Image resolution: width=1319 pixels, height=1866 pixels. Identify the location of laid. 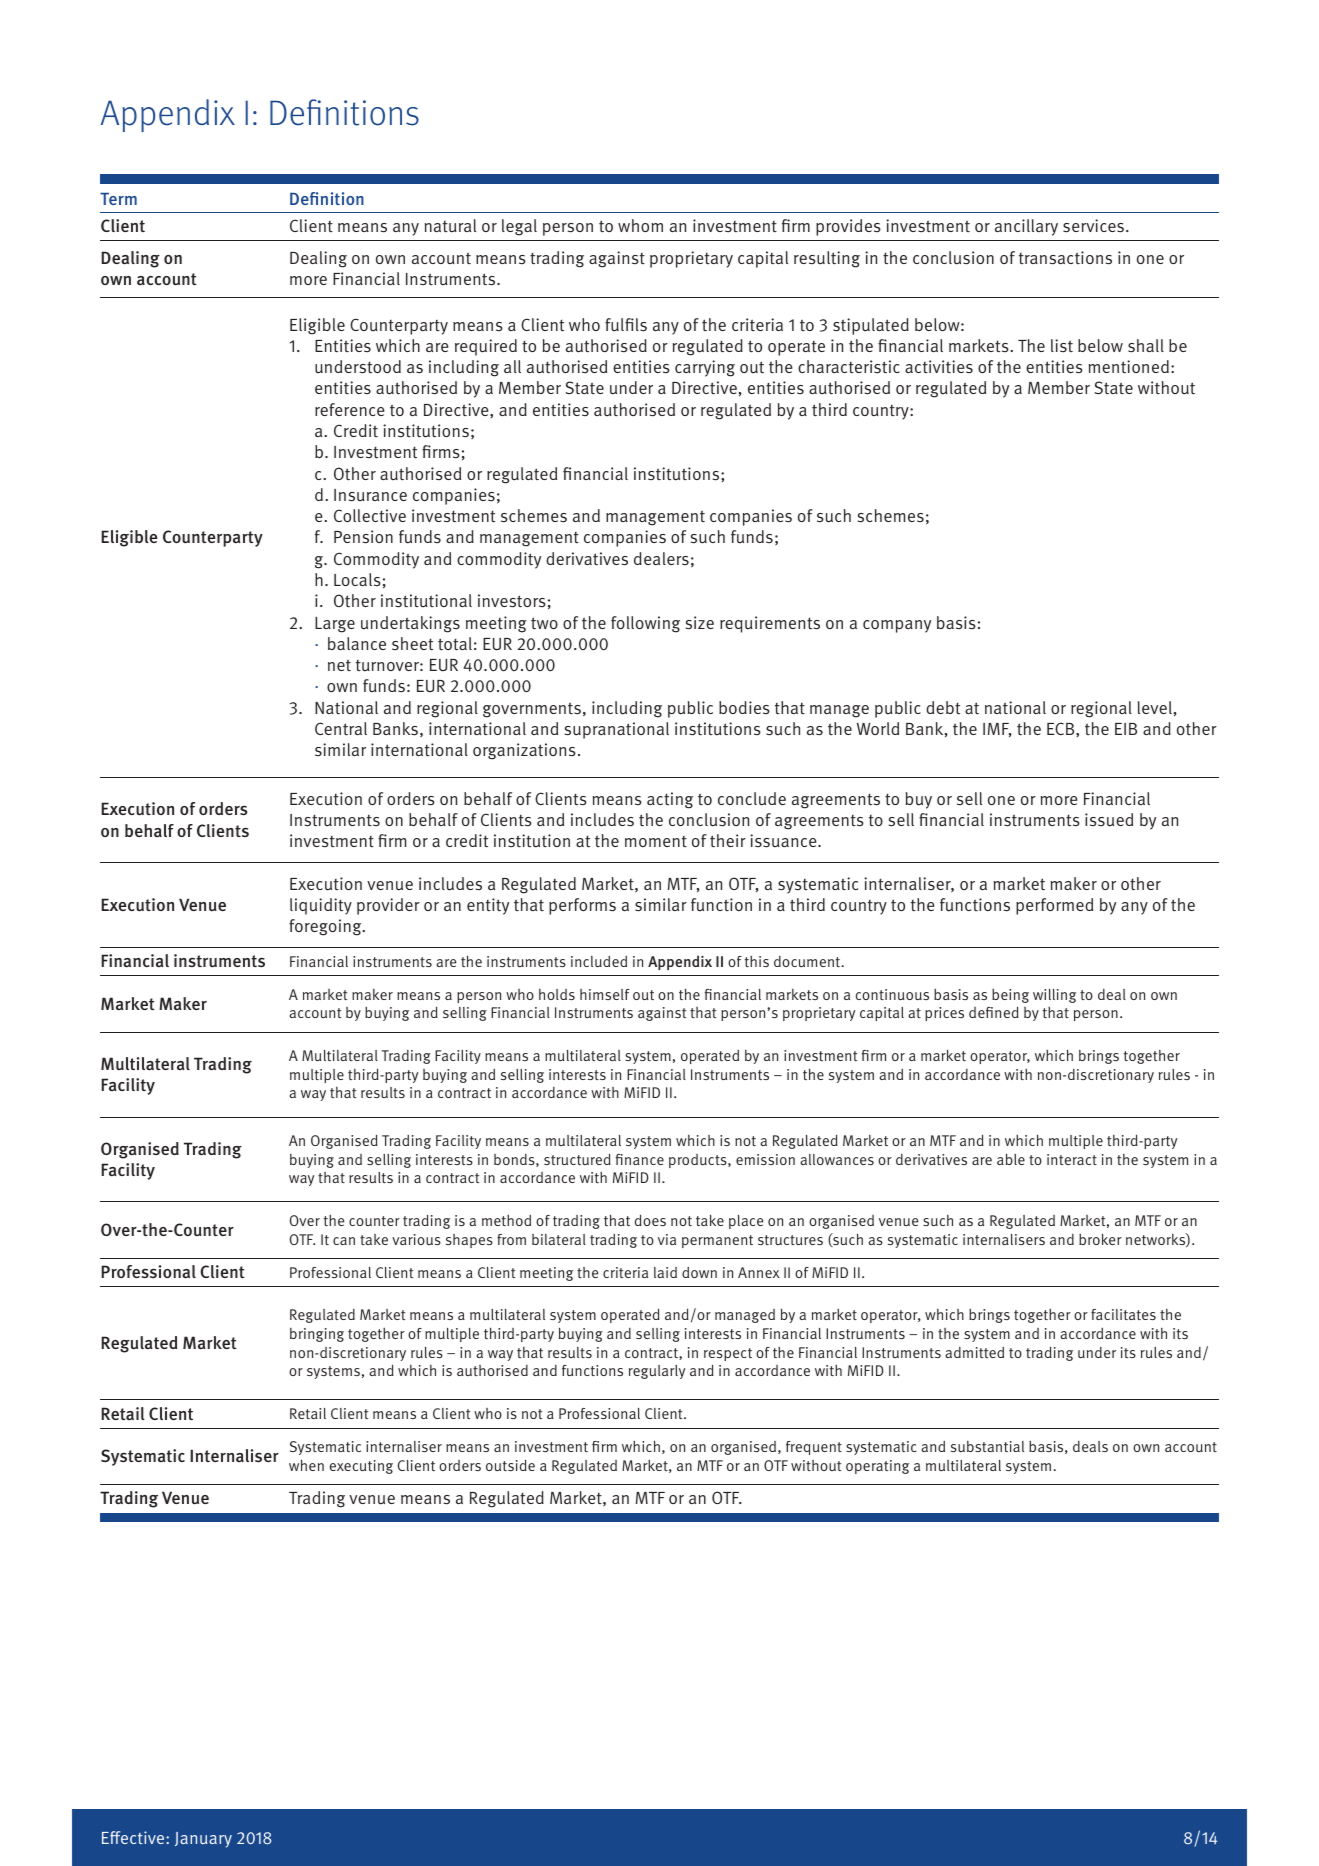
(665, 1272).
